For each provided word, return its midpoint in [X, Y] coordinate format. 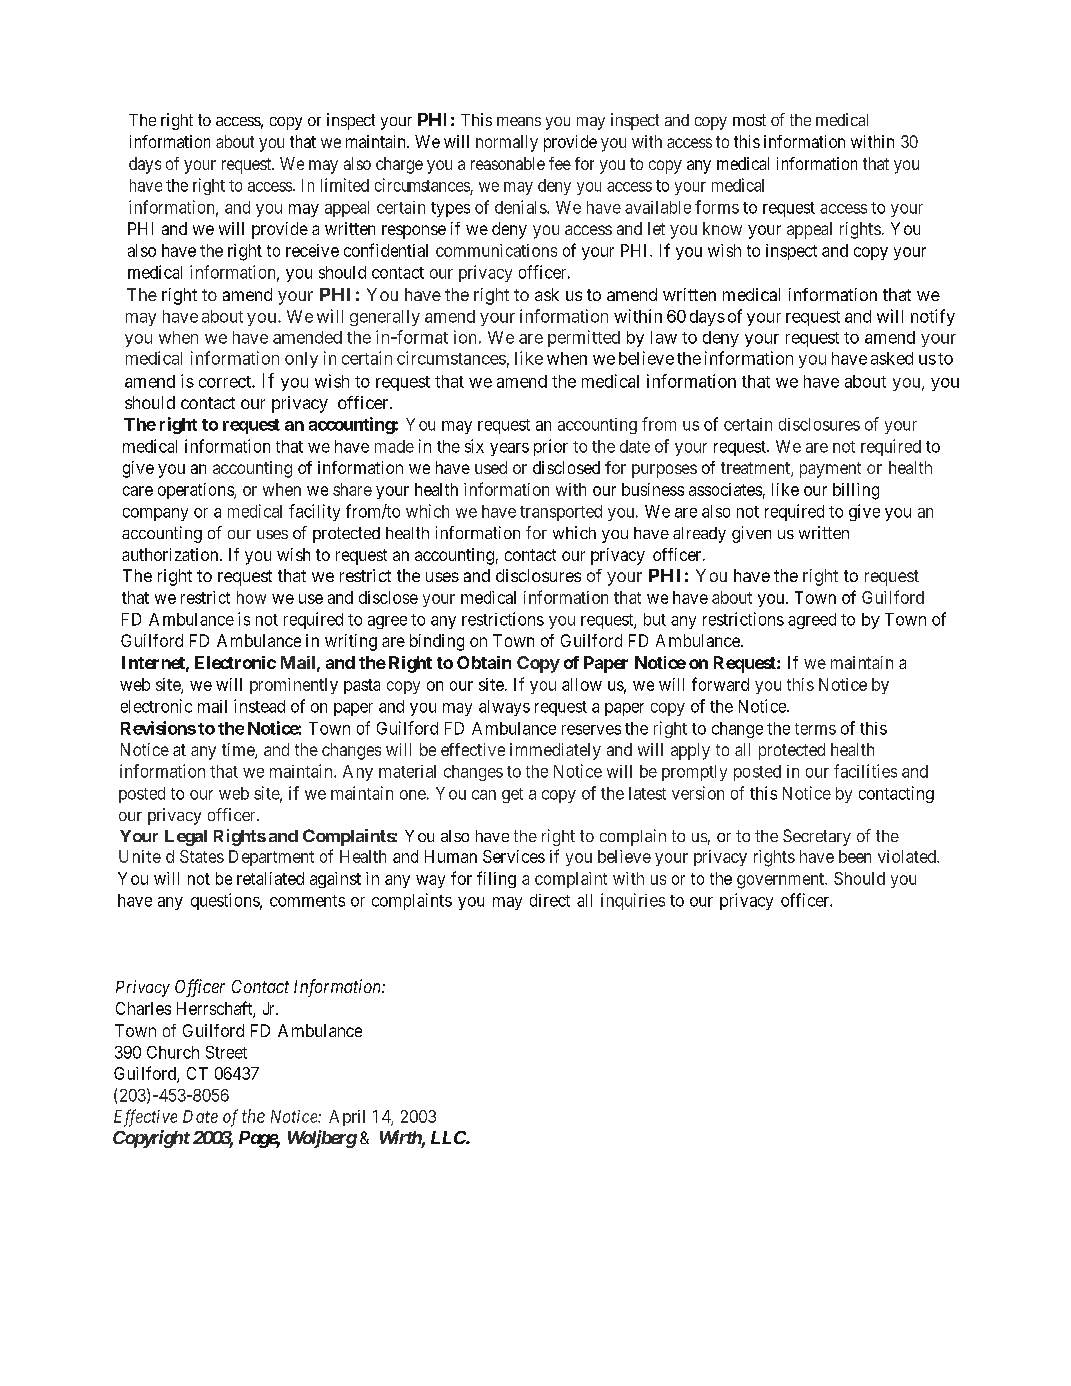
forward [720, 684]
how [251, 597]
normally [507, 143]
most [749, 120]
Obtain [484, 662]
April [347, 1118]
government [781, 881]
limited [345, 185]
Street [226, 1052]
